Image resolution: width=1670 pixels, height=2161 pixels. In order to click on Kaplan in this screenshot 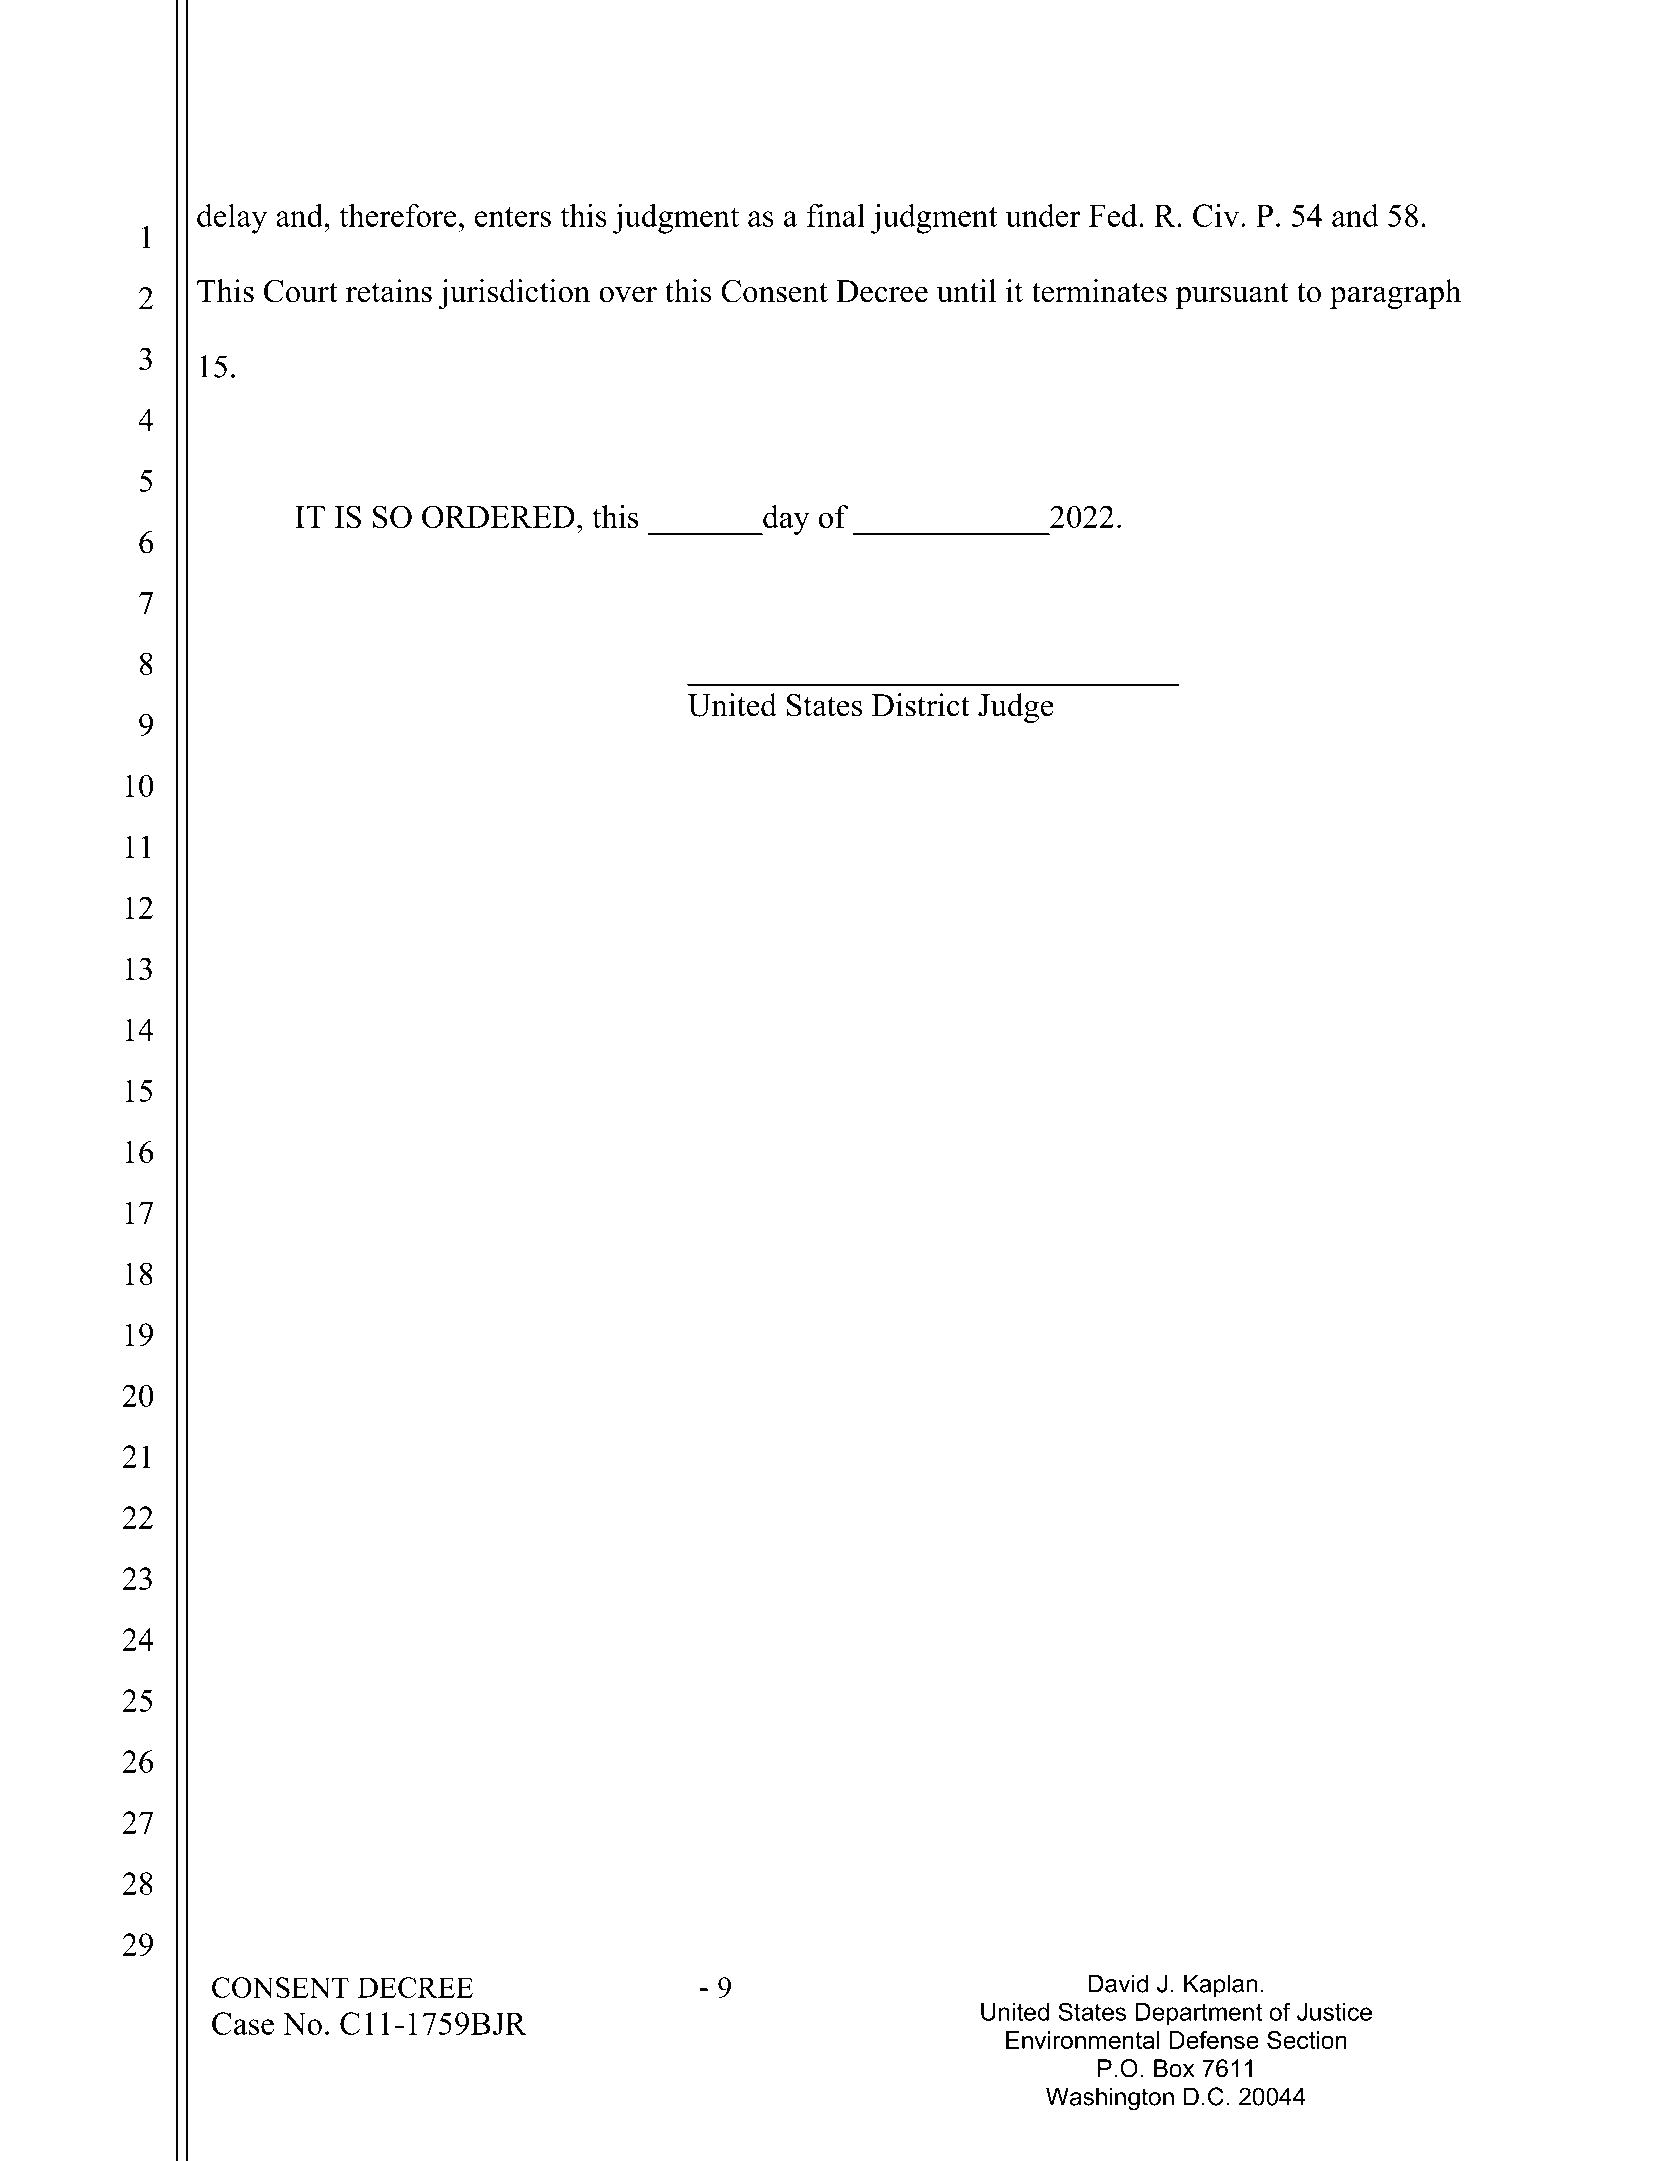, I will do `click(1220, 1985)`.
